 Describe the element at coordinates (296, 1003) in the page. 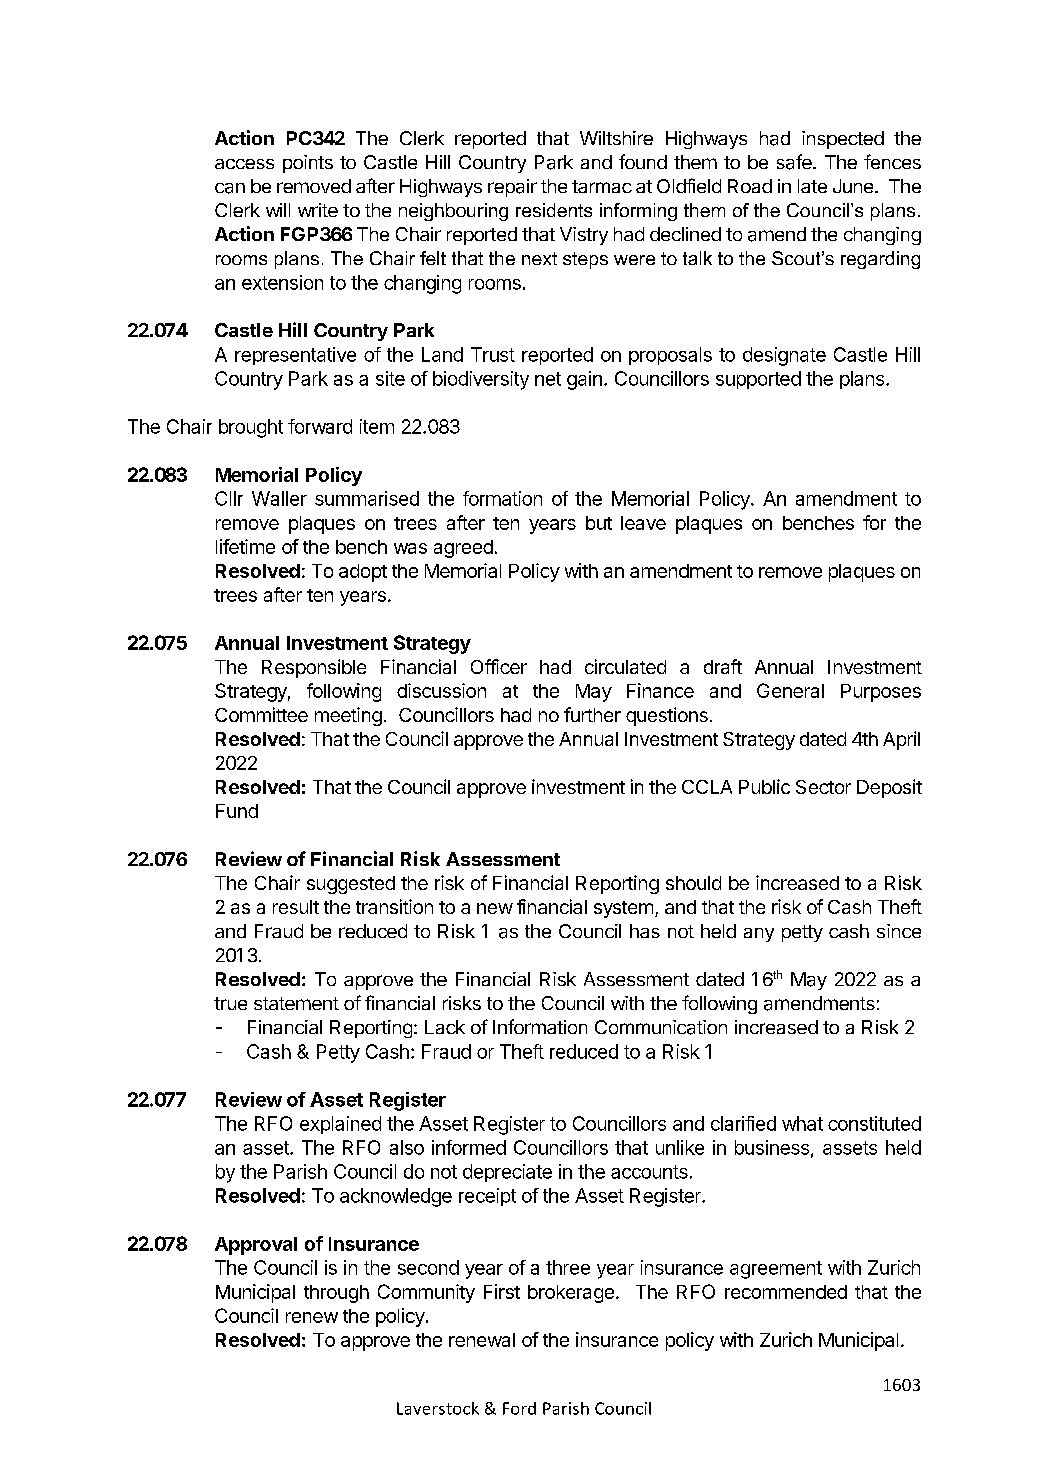

I see `statement` at that location.
